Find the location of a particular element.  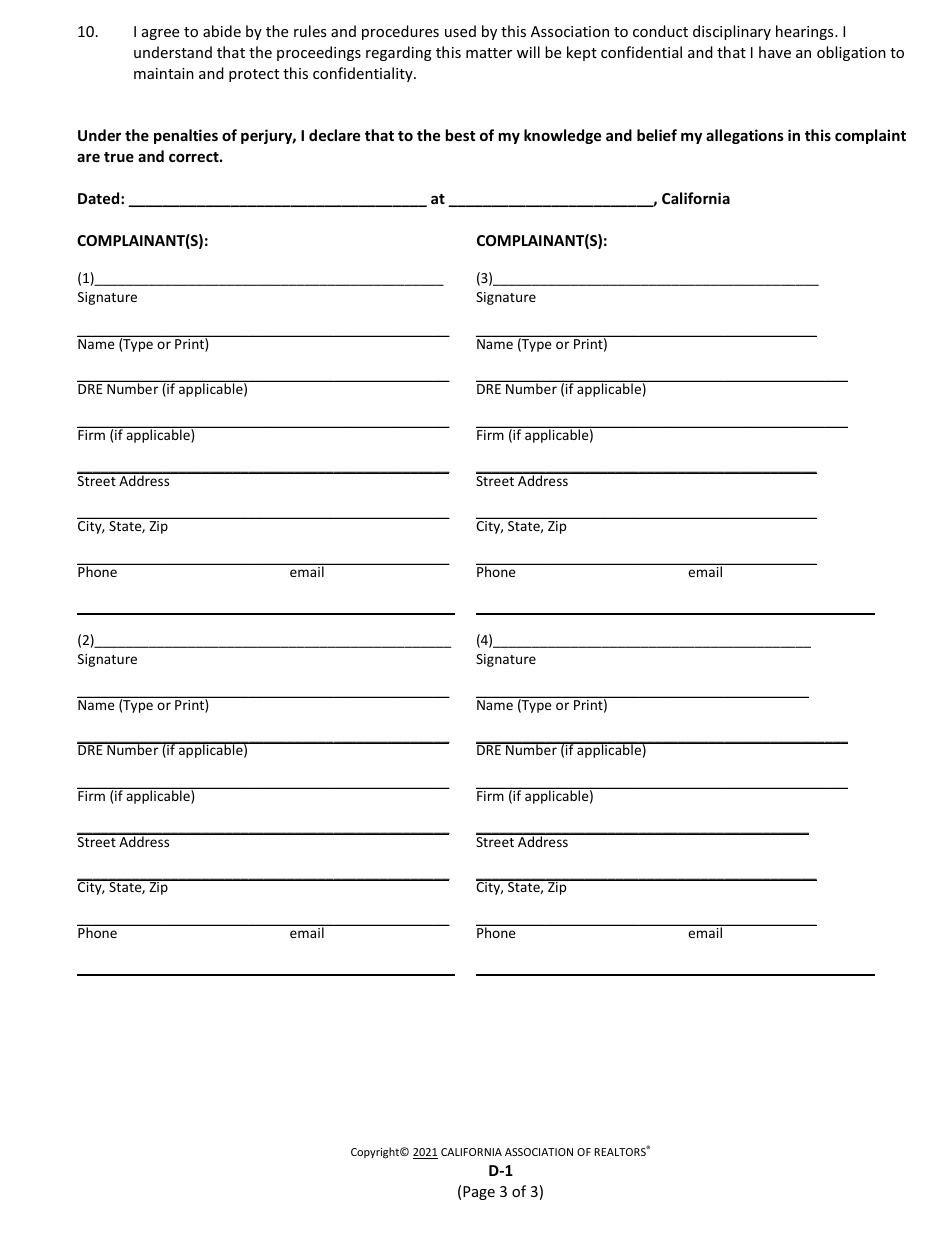

belief is located at coordinates (657, 135).
